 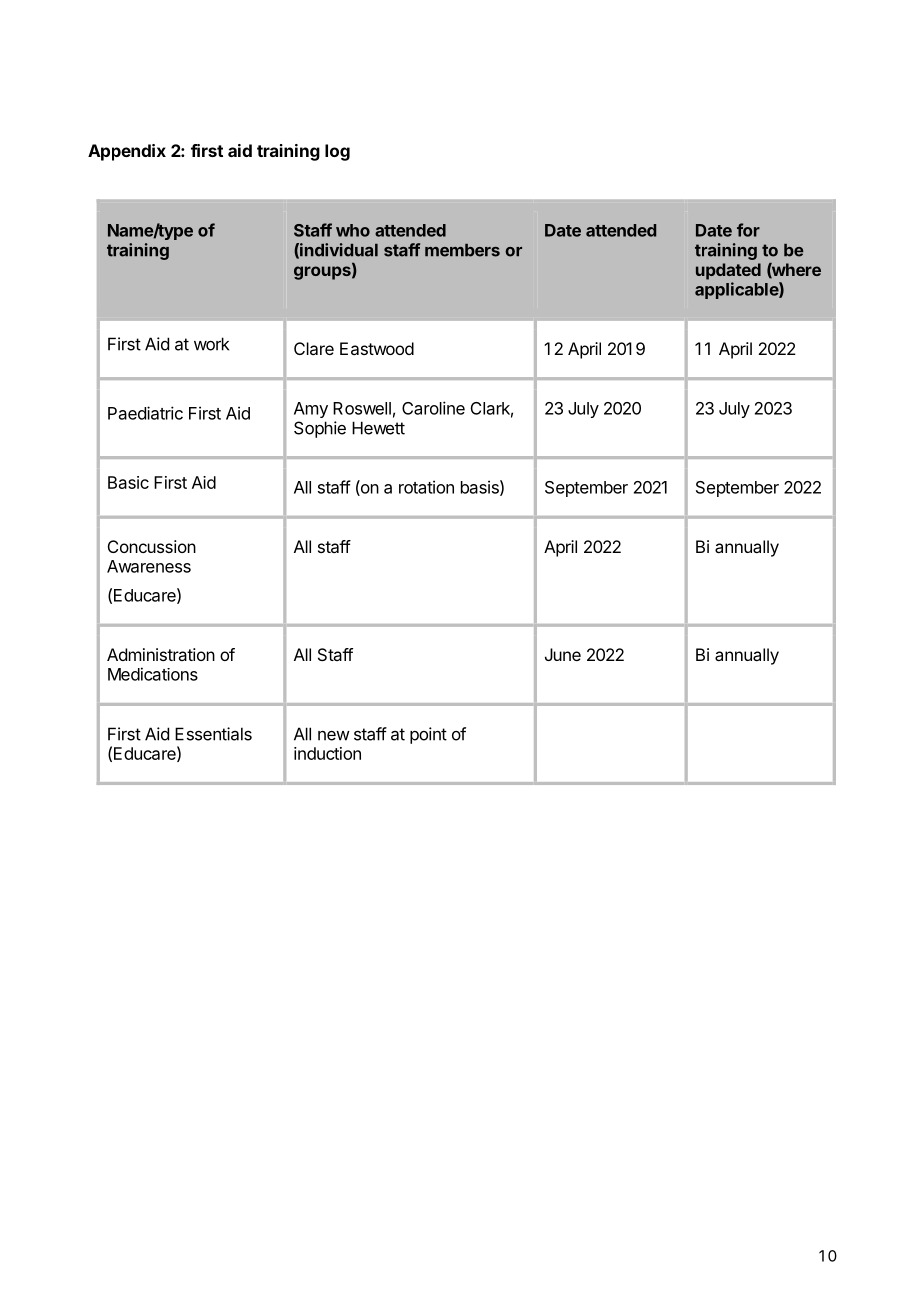 I want to click on rotation, so click(x=426, y=487).
